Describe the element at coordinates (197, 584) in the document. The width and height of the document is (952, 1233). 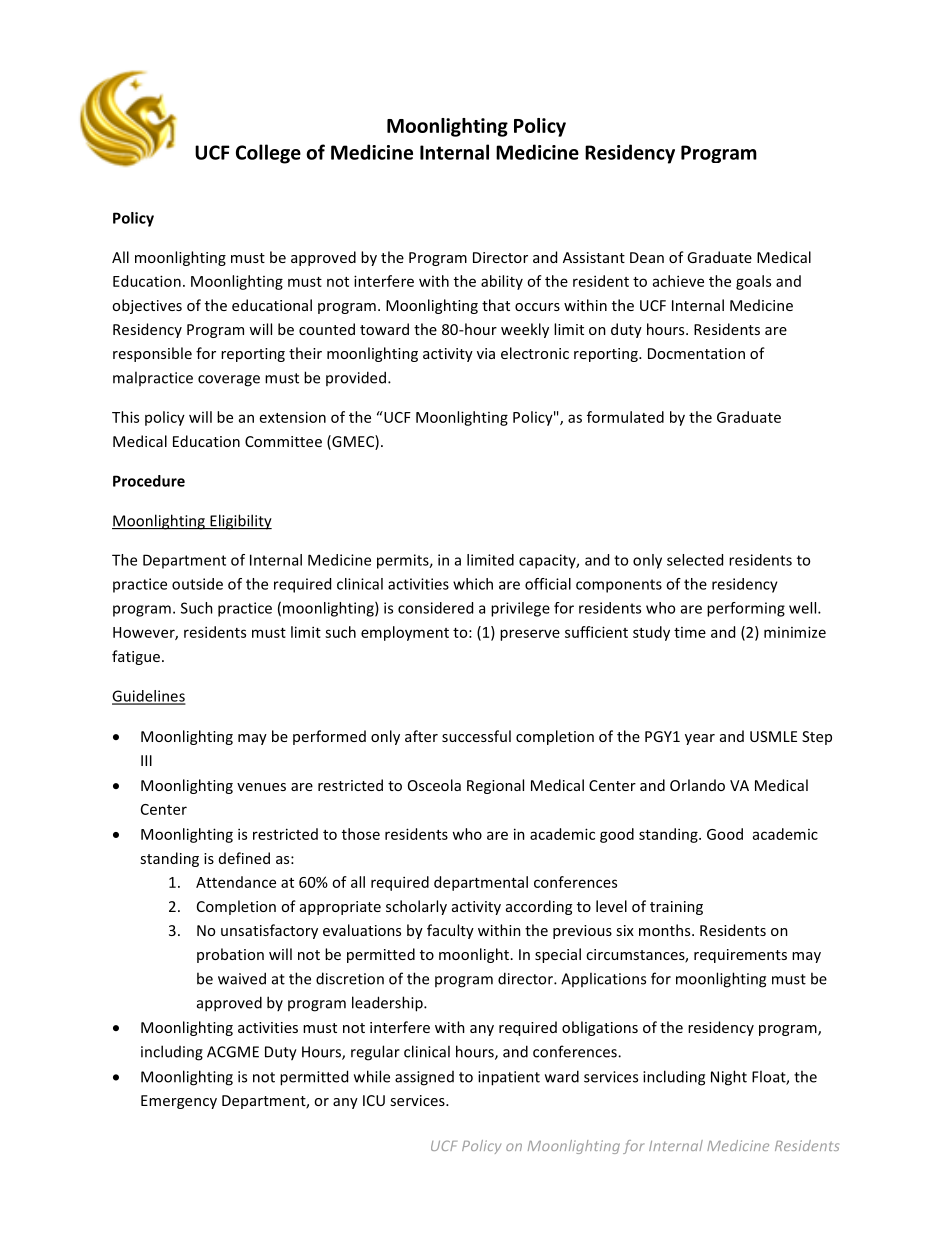
I see `outside` at that location.
